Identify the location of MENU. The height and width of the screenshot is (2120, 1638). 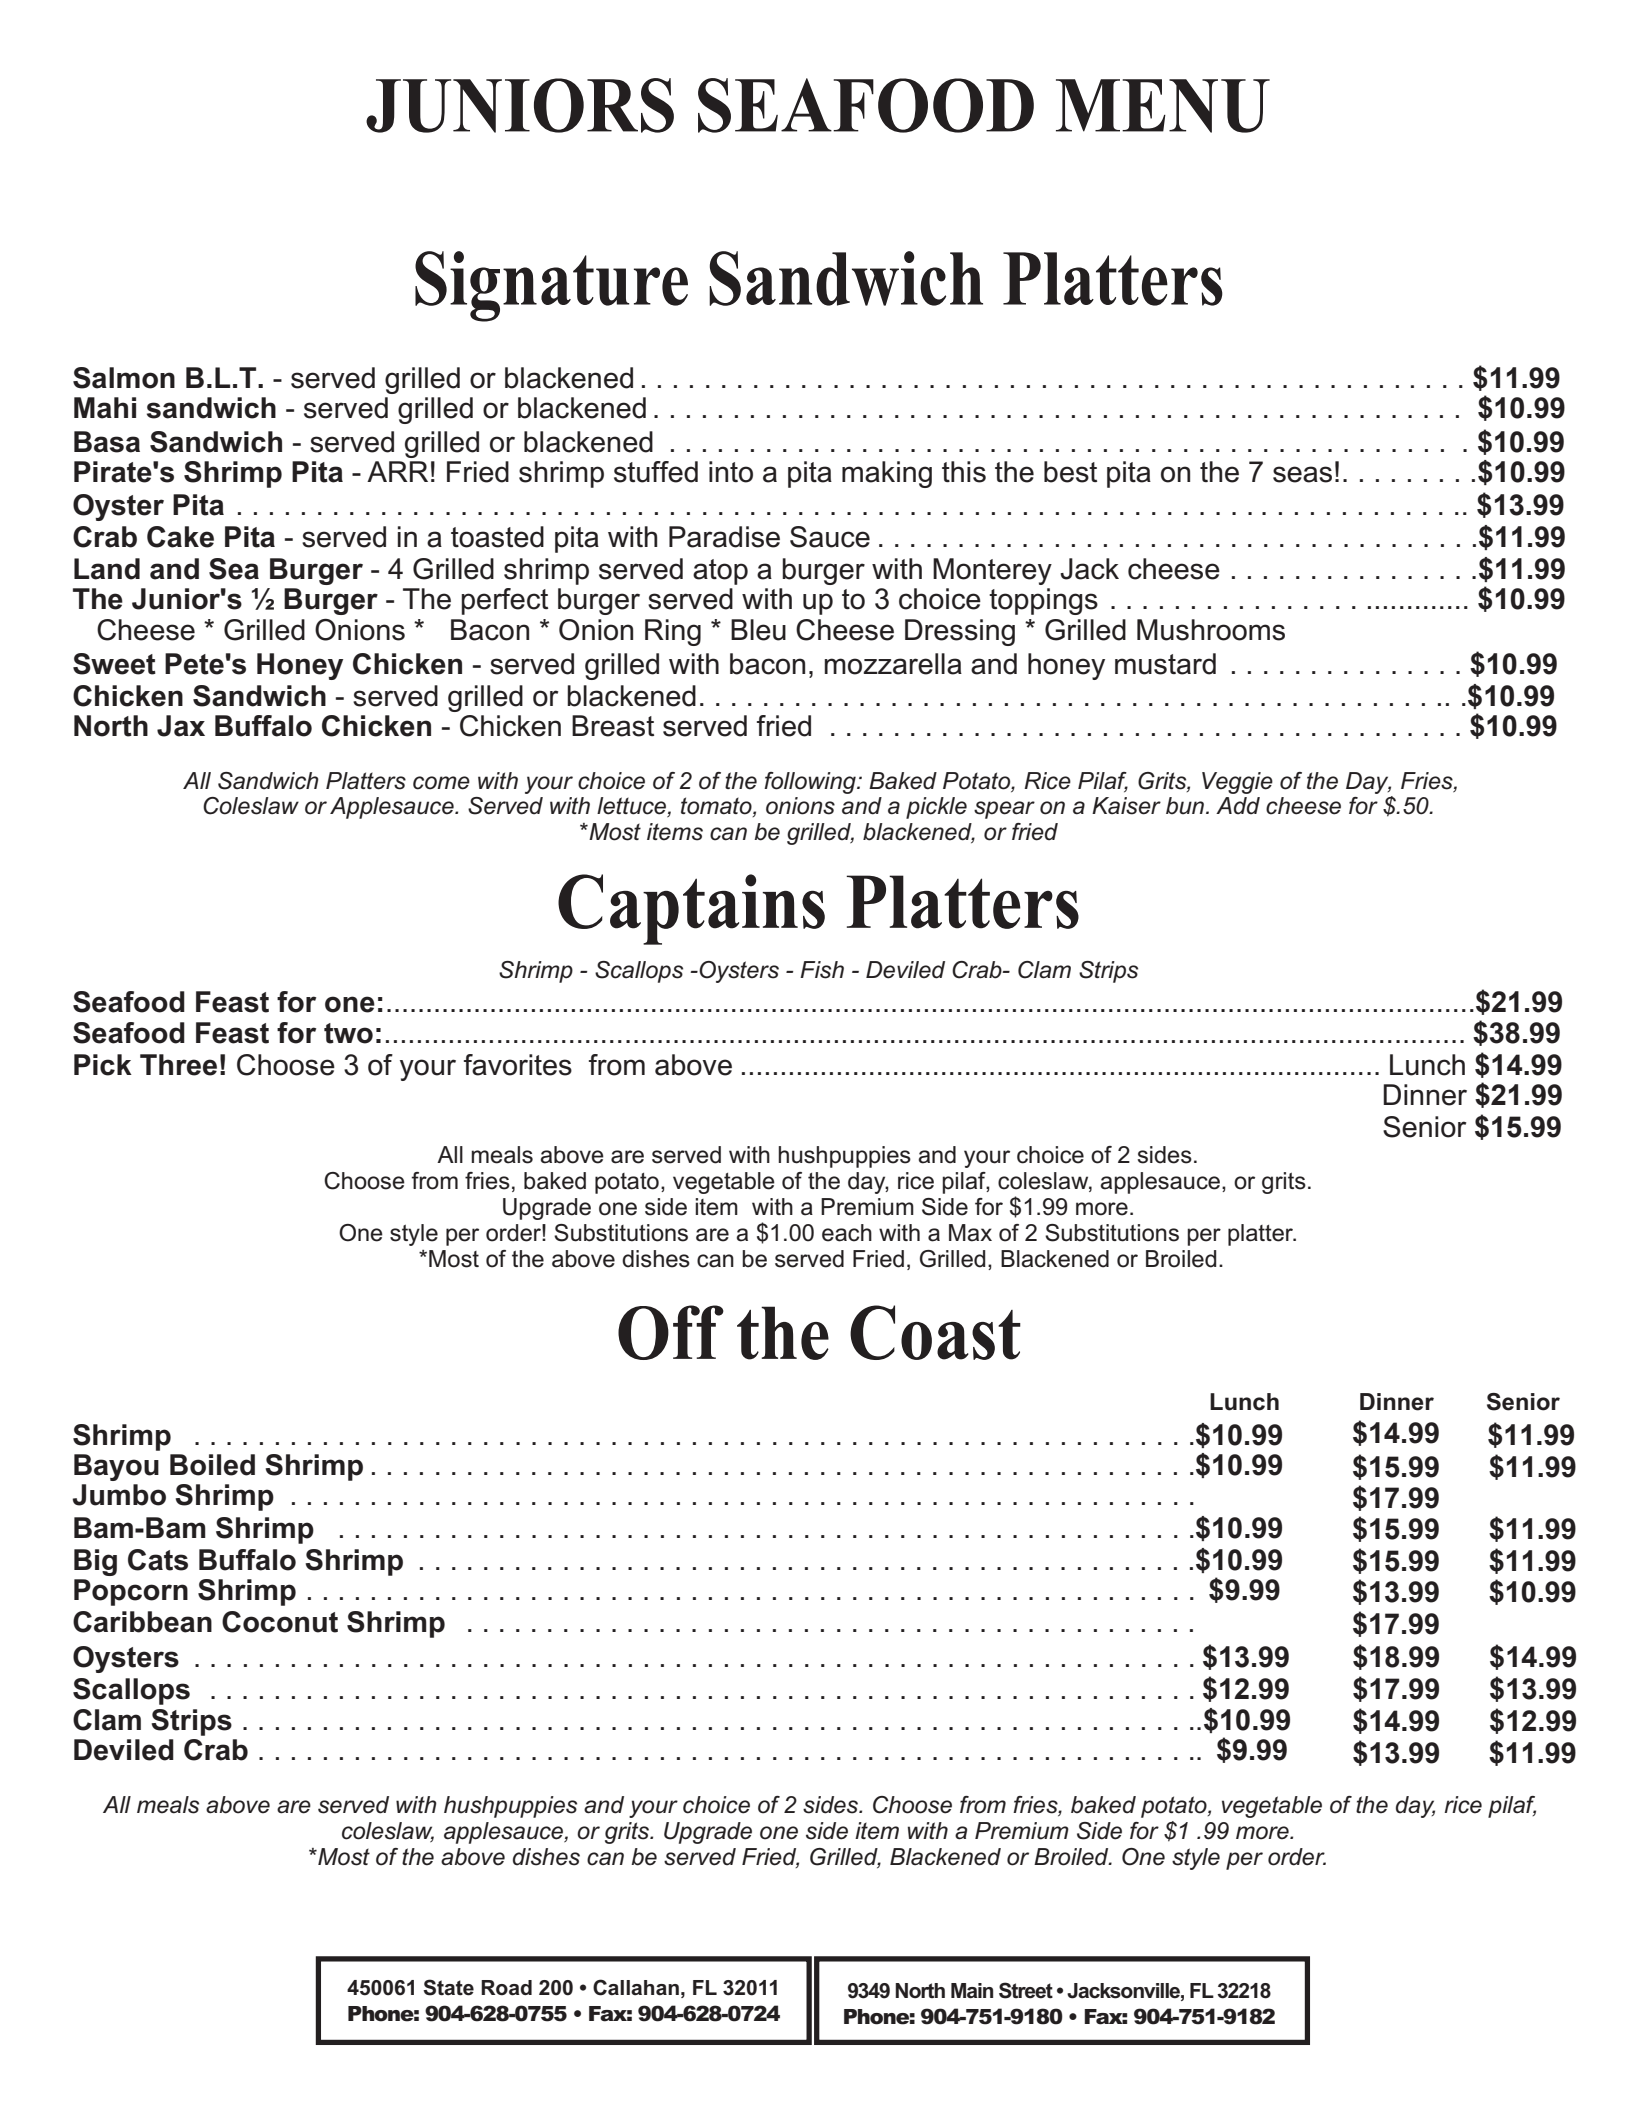
(1163, 106).
